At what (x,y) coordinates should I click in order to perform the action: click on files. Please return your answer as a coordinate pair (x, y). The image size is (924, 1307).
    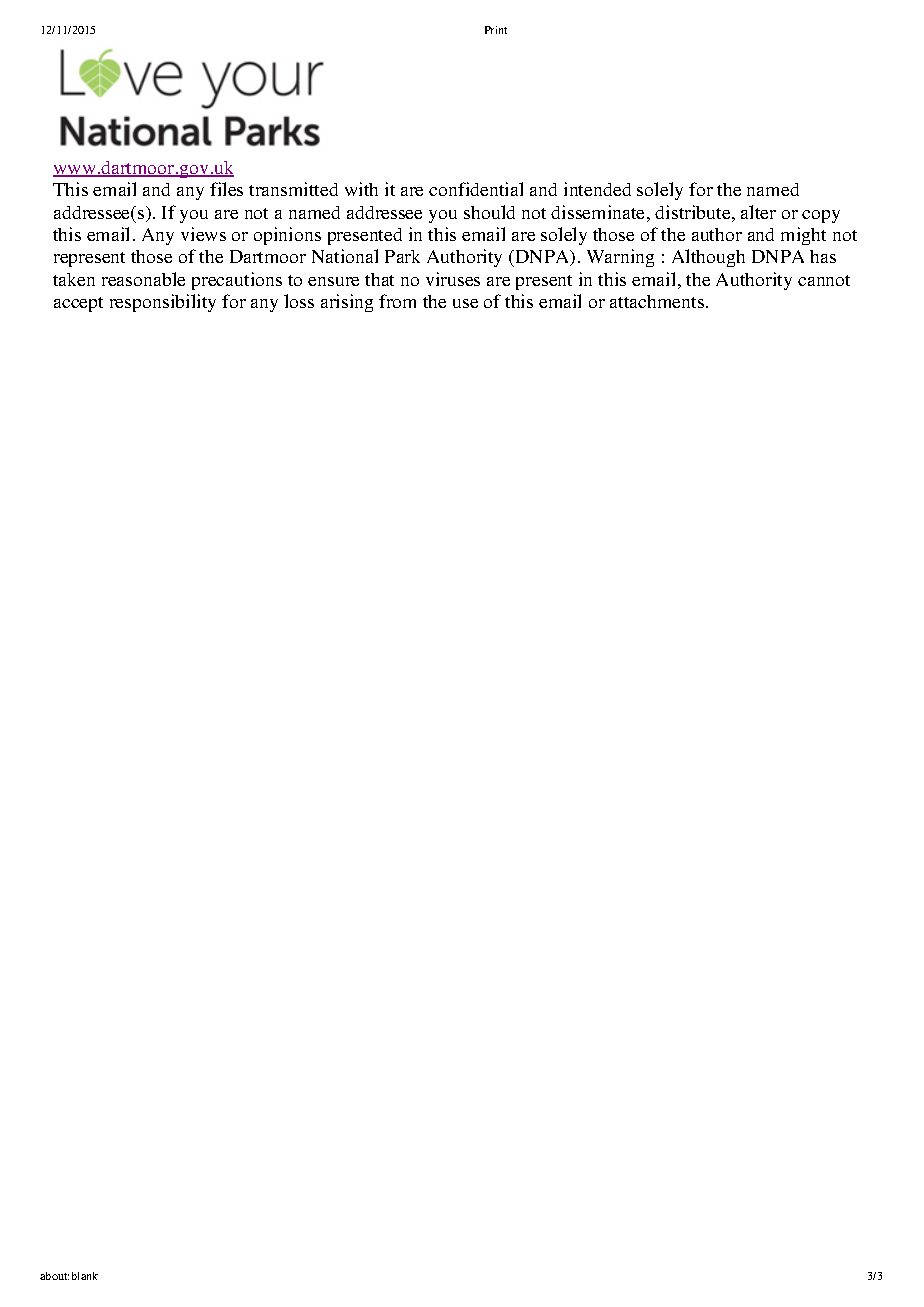
    Looking at the image, I should click on (226, 189).
